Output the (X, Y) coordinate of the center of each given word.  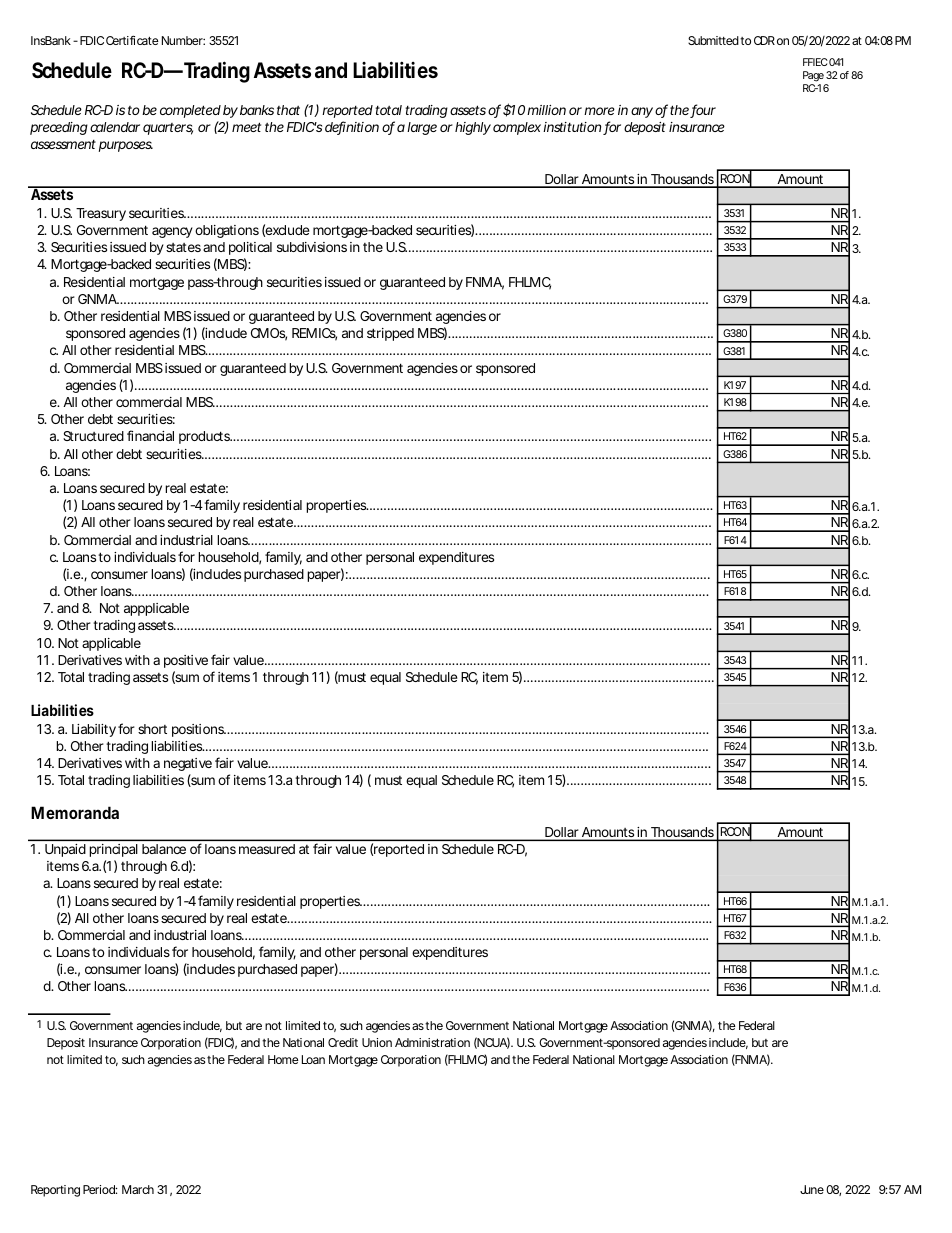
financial (150, 435)
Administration (432, 1042)
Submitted (713, 40)
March (138, 1189)
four (703, 111)
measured (267, 849)
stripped (390, 334)
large (422, 128)
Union (377, 1042)
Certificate (132, 40)
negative (188, 764)
